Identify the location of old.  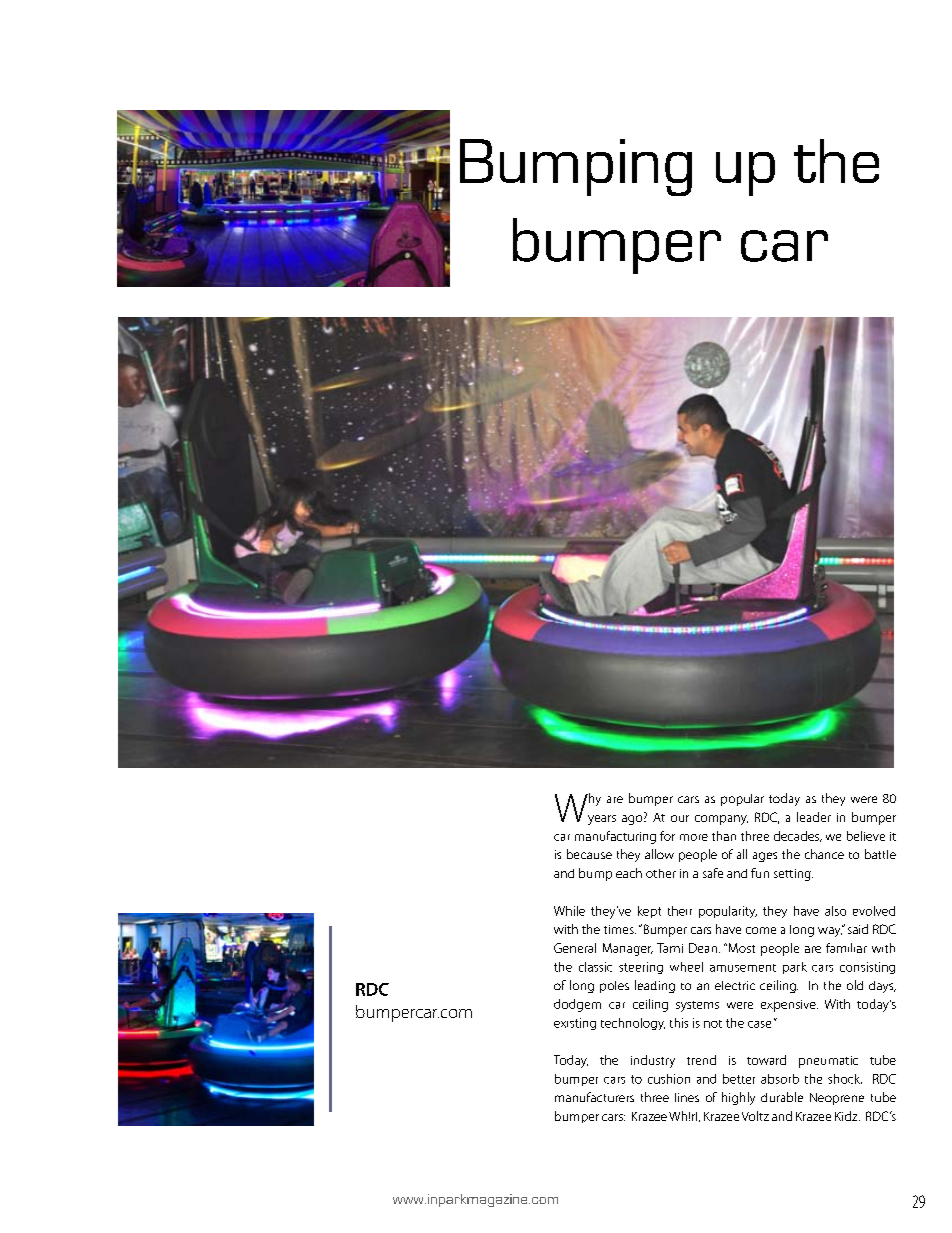
(855, 985).
